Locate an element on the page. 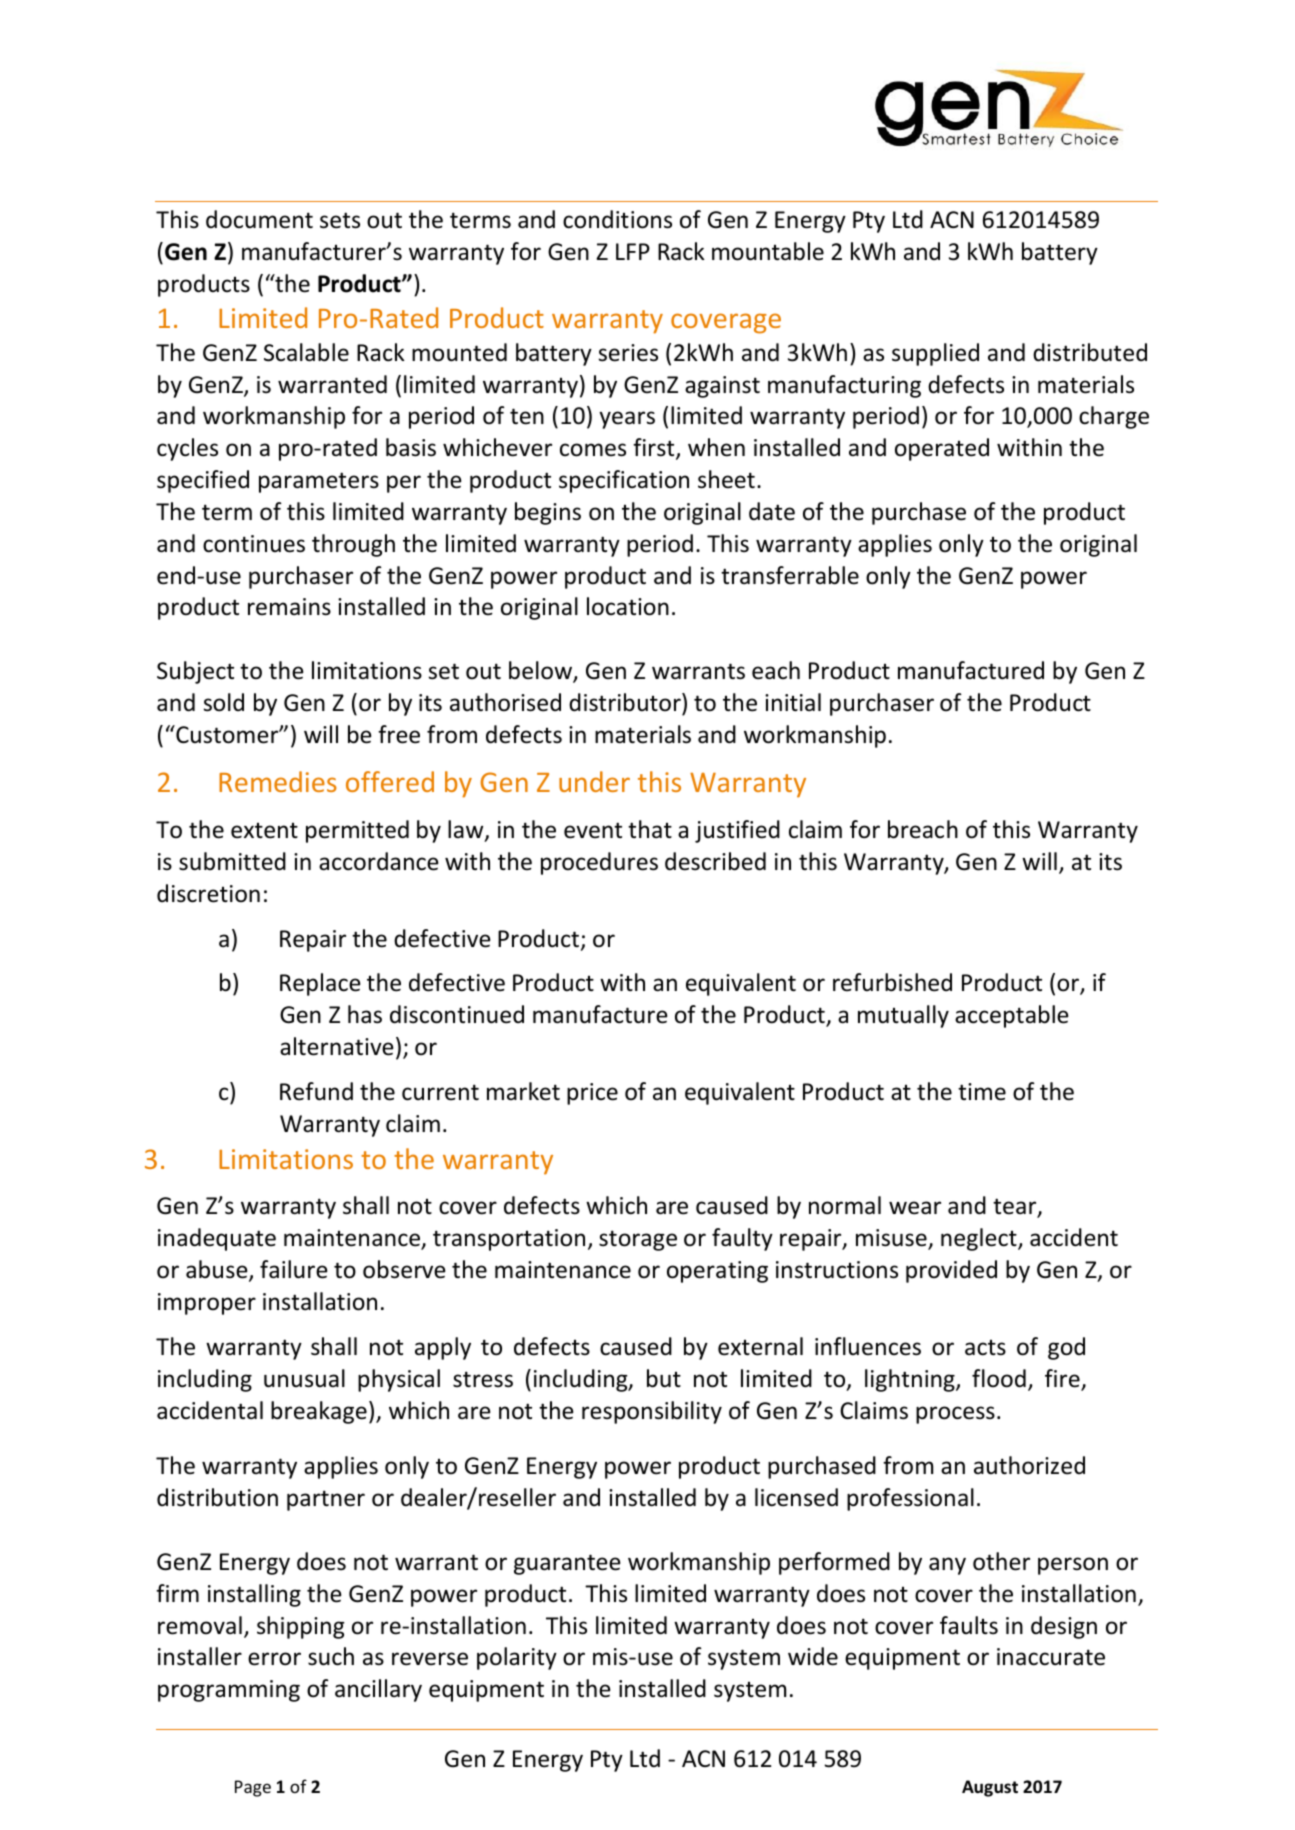 Image resolution: width=1295 pixels, height=1830 pixels. polarity is located at coordinates (517, 1658).
